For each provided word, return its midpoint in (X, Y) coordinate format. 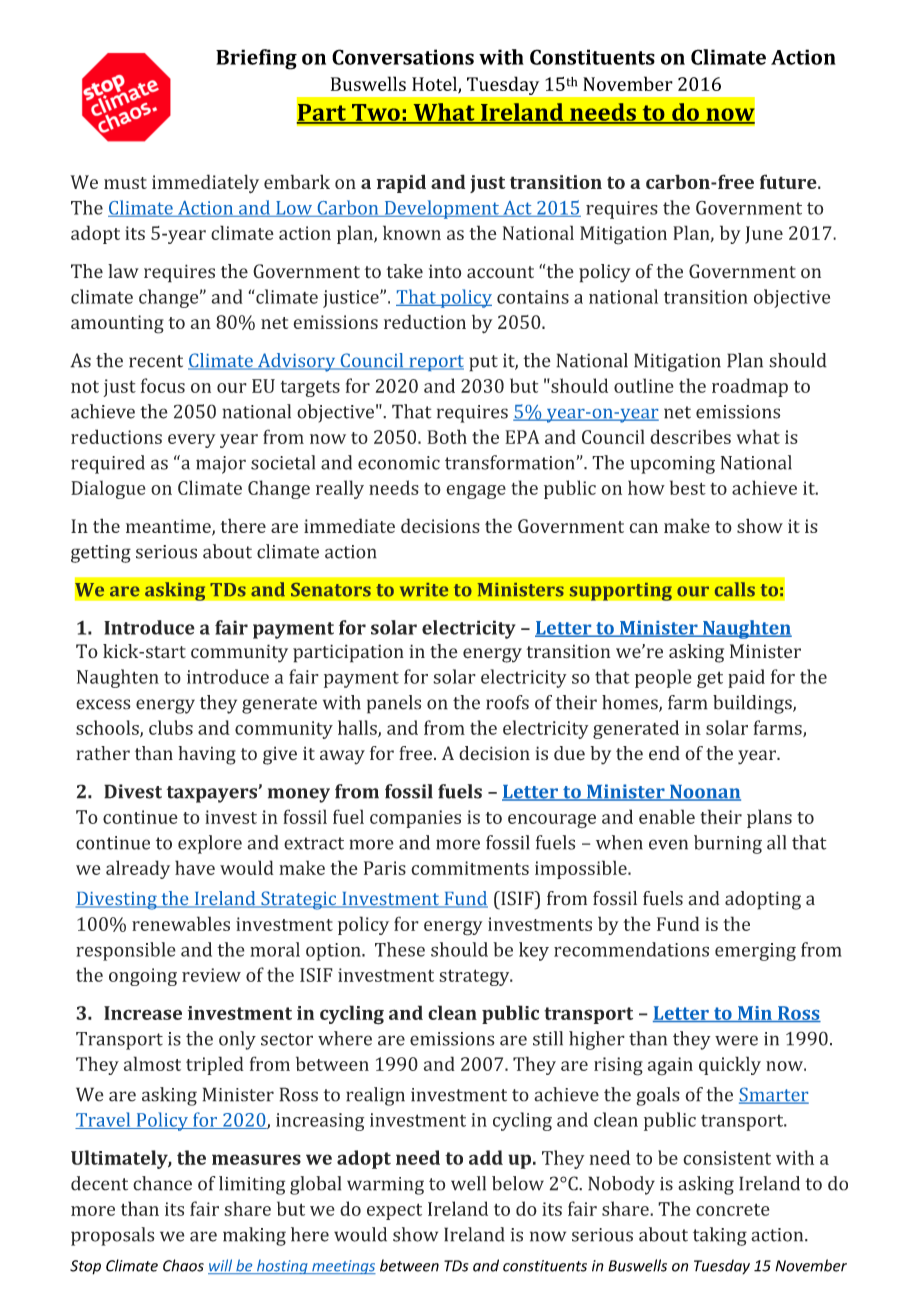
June (764, 235)
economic (399, 463)
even (668, 844)
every (192, 441)
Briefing (256, 59)
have (195, 867)
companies (415, 819)
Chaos (183, 1265)
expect (394, 1211)
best (688, 487)
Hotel (435, 84)
